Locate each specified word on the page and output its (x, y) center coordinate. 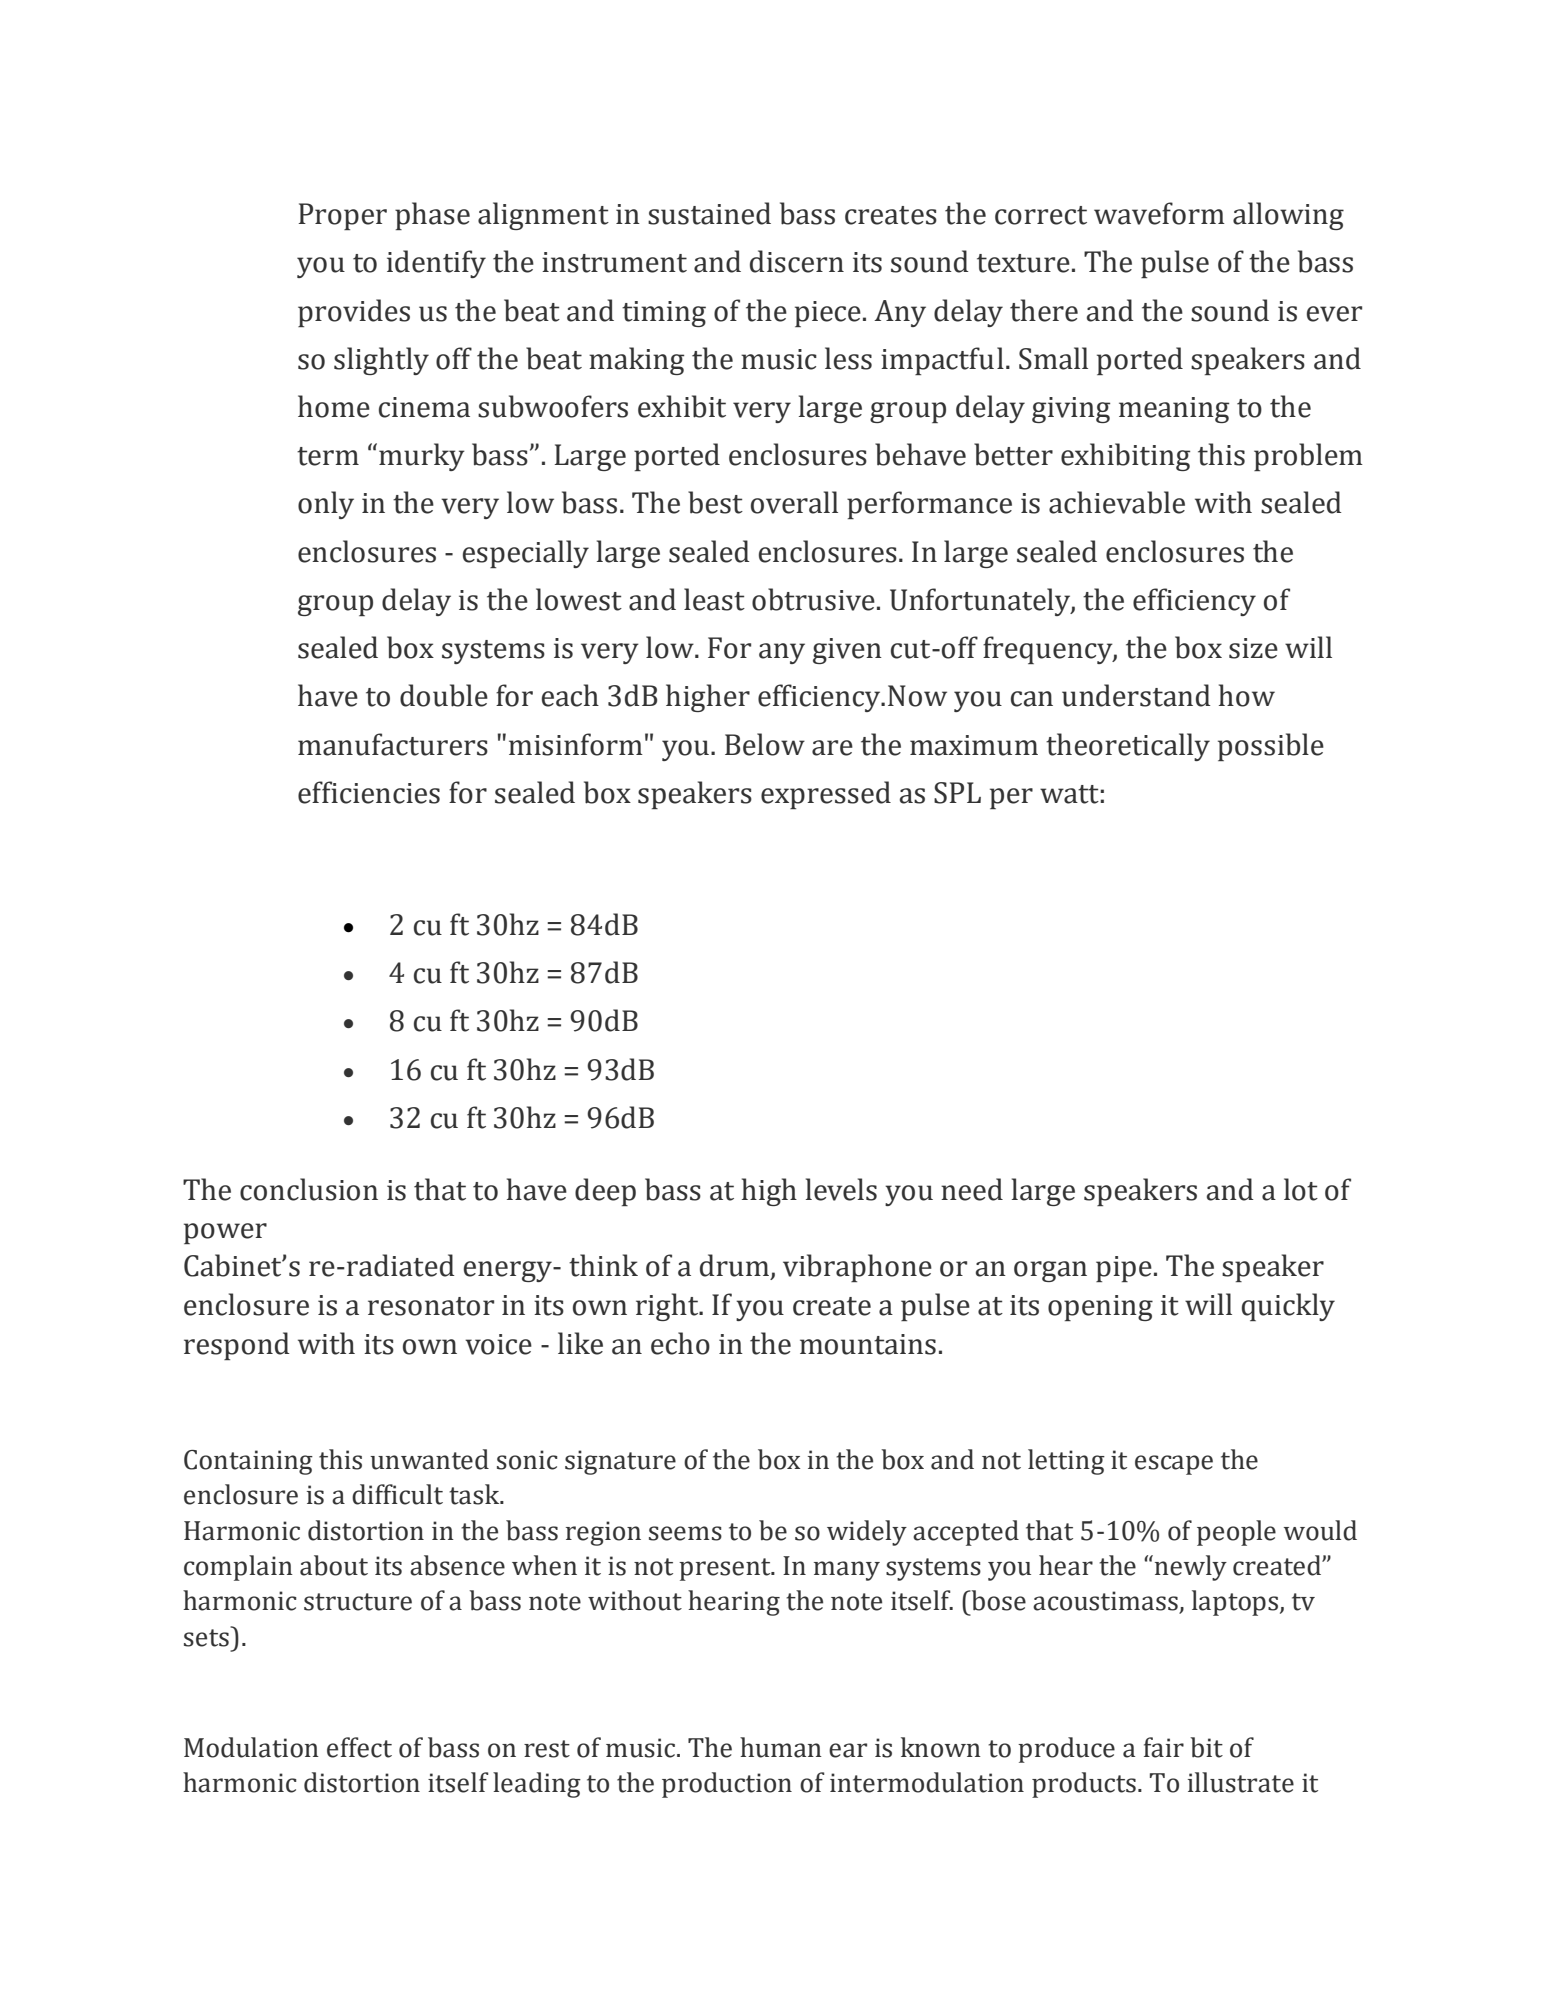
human (781, 1747)
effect (359, 1747)
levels (841, 1189)
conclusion (309, 1189)
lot (1301, 1189)
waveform (1159, 213)
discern (797, 261)
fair (1164, 1747)
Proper (343, 216)
